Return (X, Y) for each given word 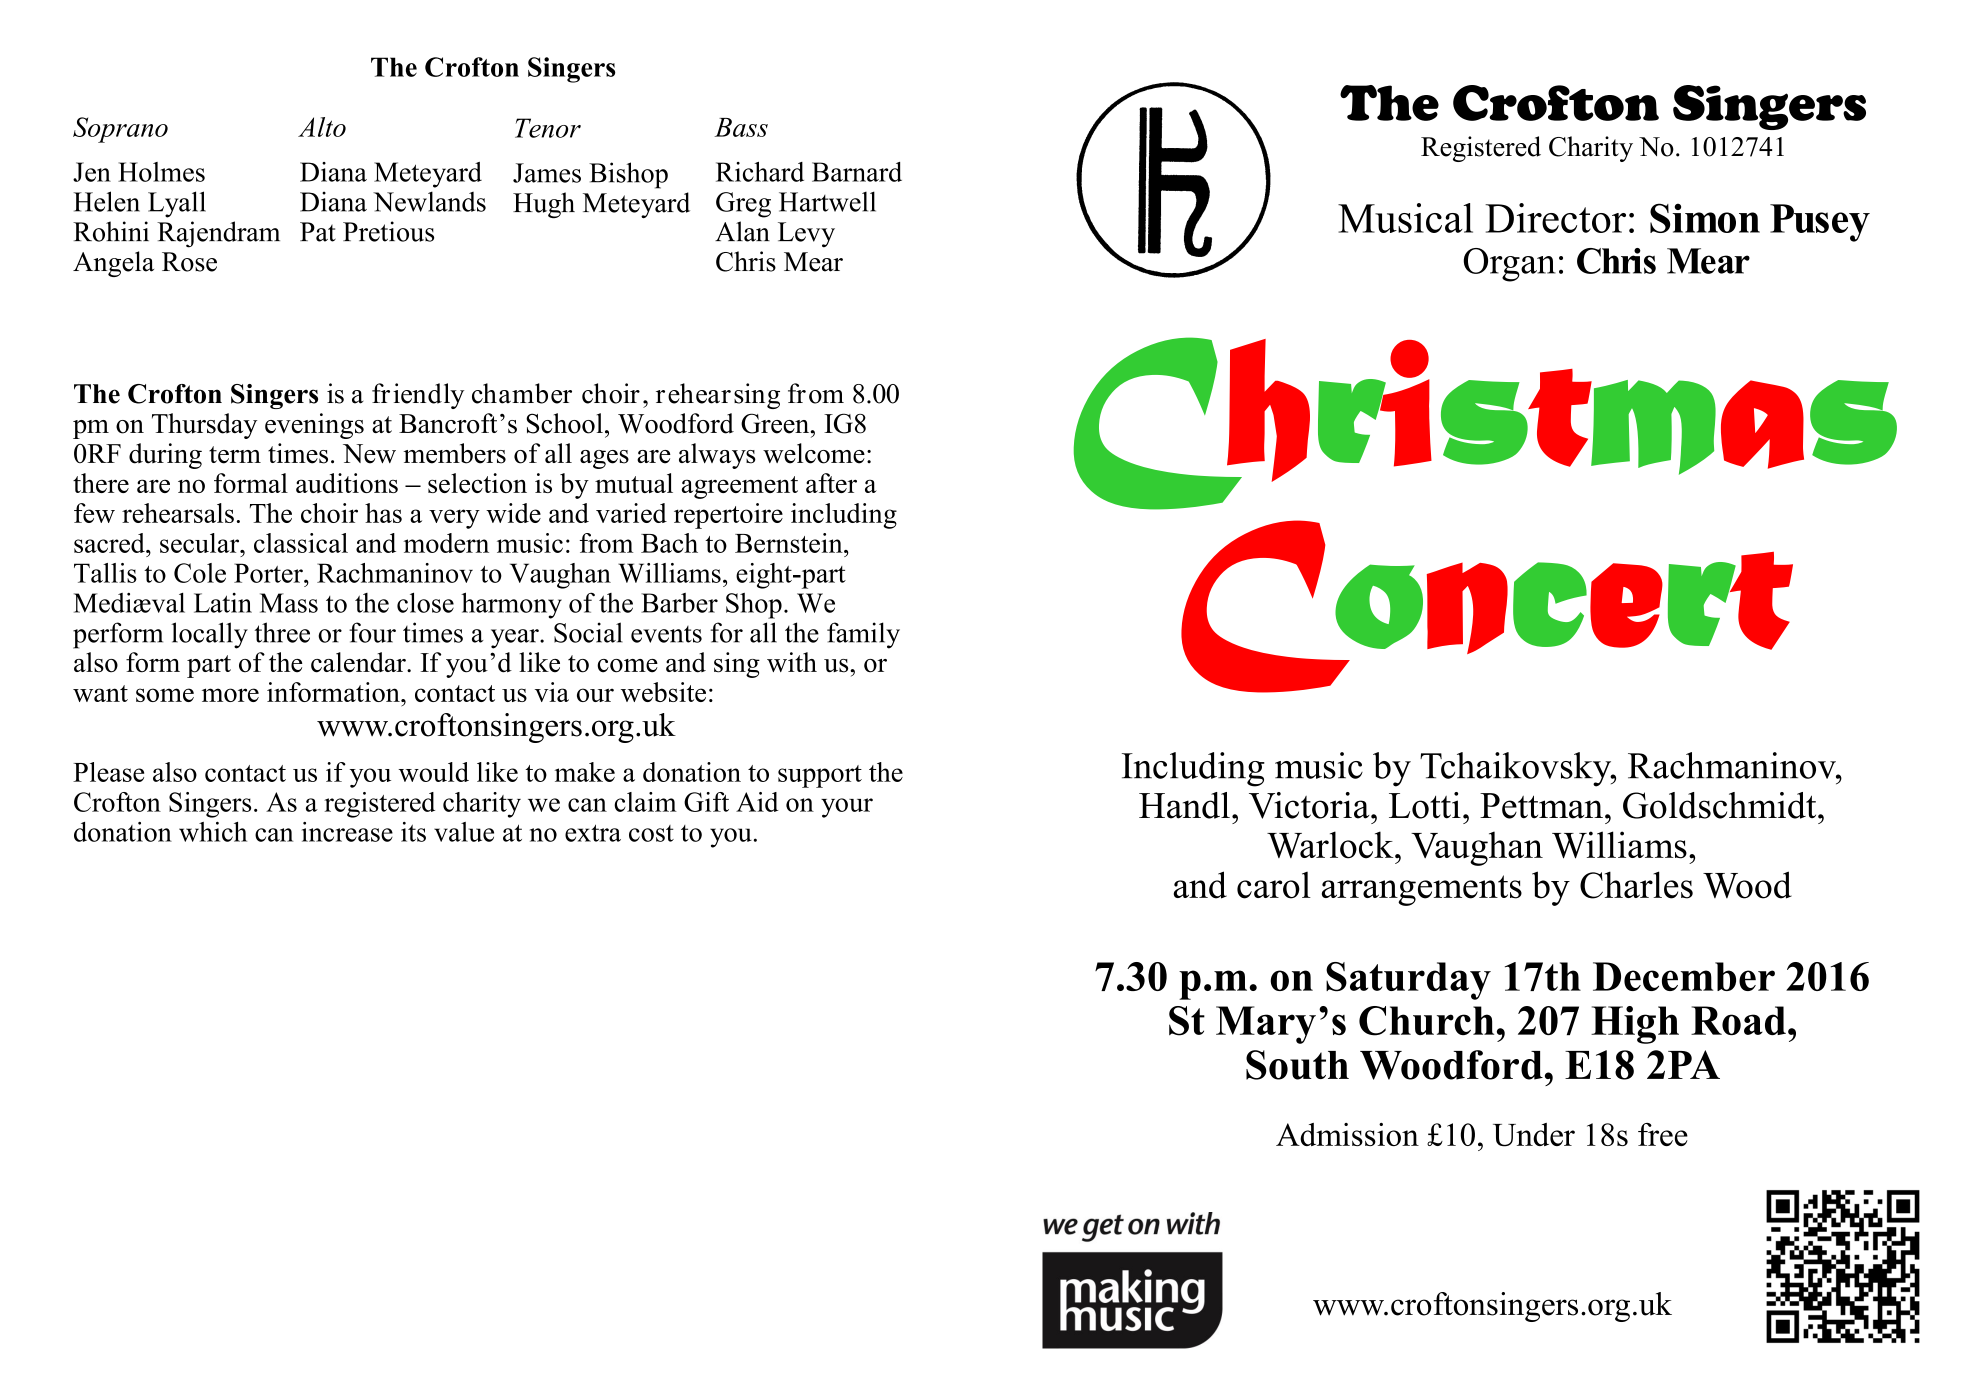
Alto (322, 127)
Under (1534, 1135)
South (1297, 1065)
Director (1555, 218)
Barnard (857, 172)
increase (347, 832)
